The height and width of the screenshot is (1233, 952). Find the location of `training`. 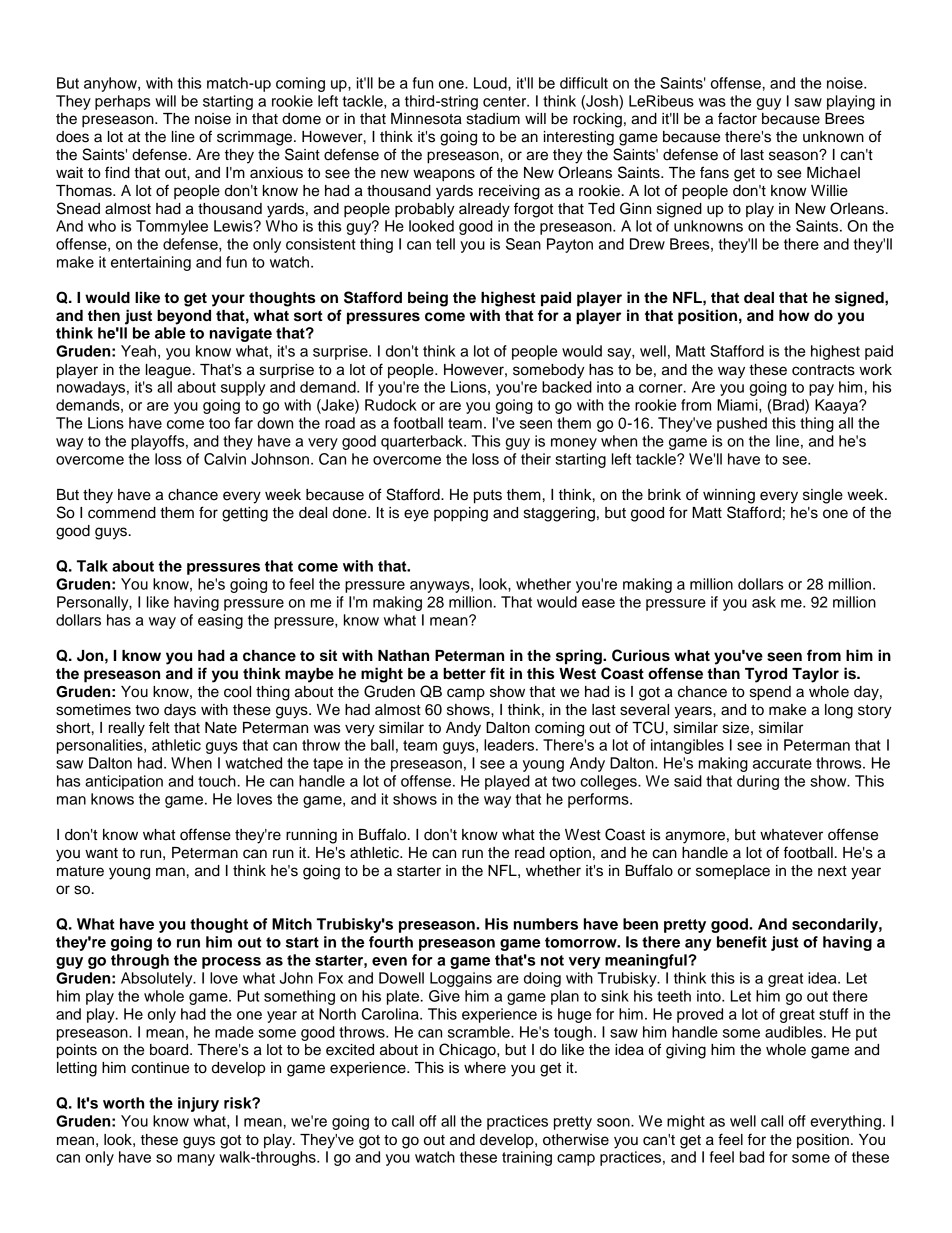

training is located at coordinates (527, 1158).
